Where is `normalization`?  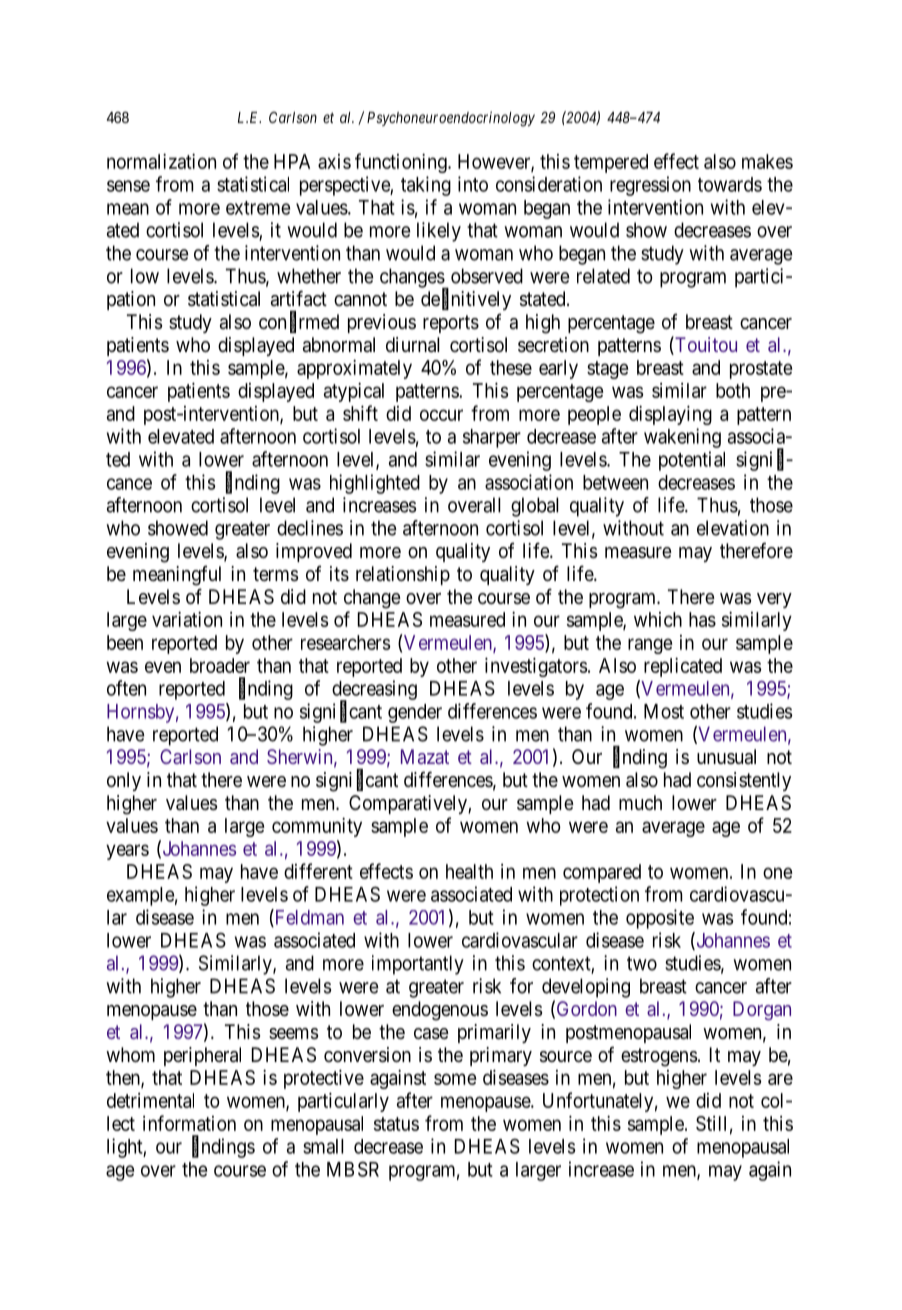
normalization is located at coordinates (161, 161).
